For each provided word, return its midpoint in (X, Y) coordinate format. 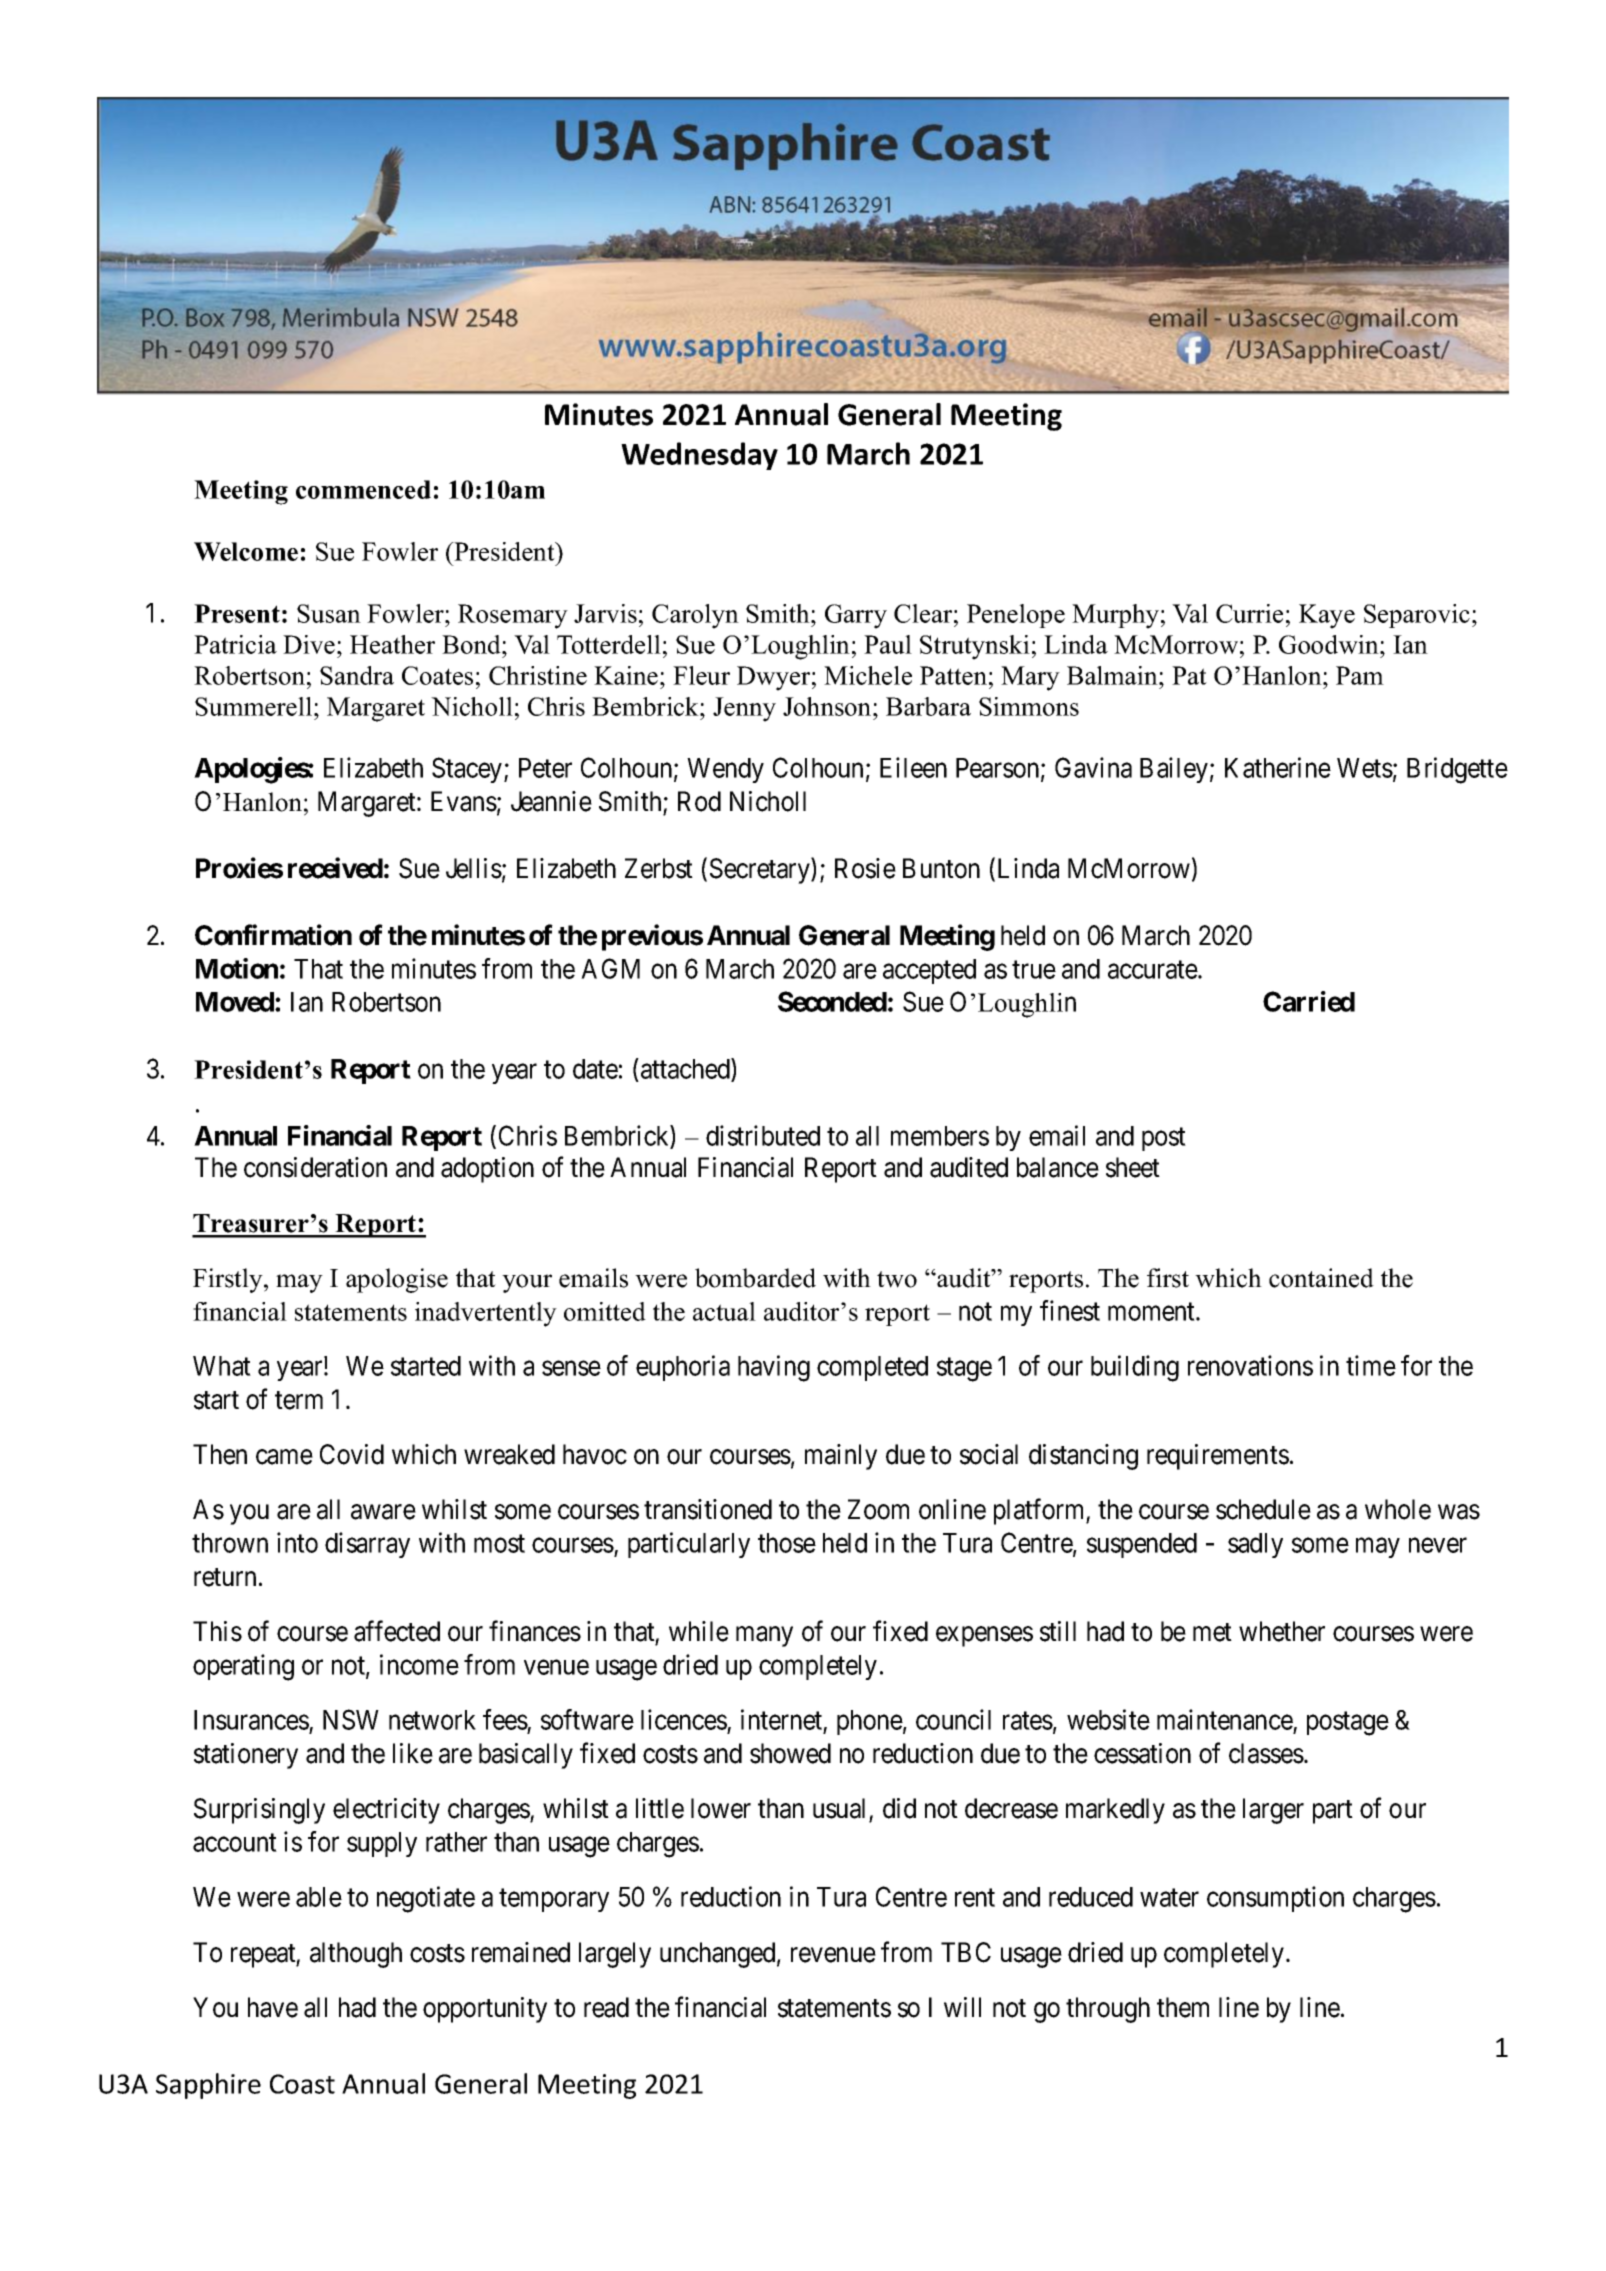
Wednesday (699, 456)
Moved (235, 1002)
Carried (1309, 1001)
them (1183, 2007)
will (962, 2007)
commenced (363, 489)
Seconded (832, 1001)
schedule (1263, 1509)
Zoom (878, 1509)
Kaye (1327, 616)
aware (383, 1512)
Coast (302, 2084)
